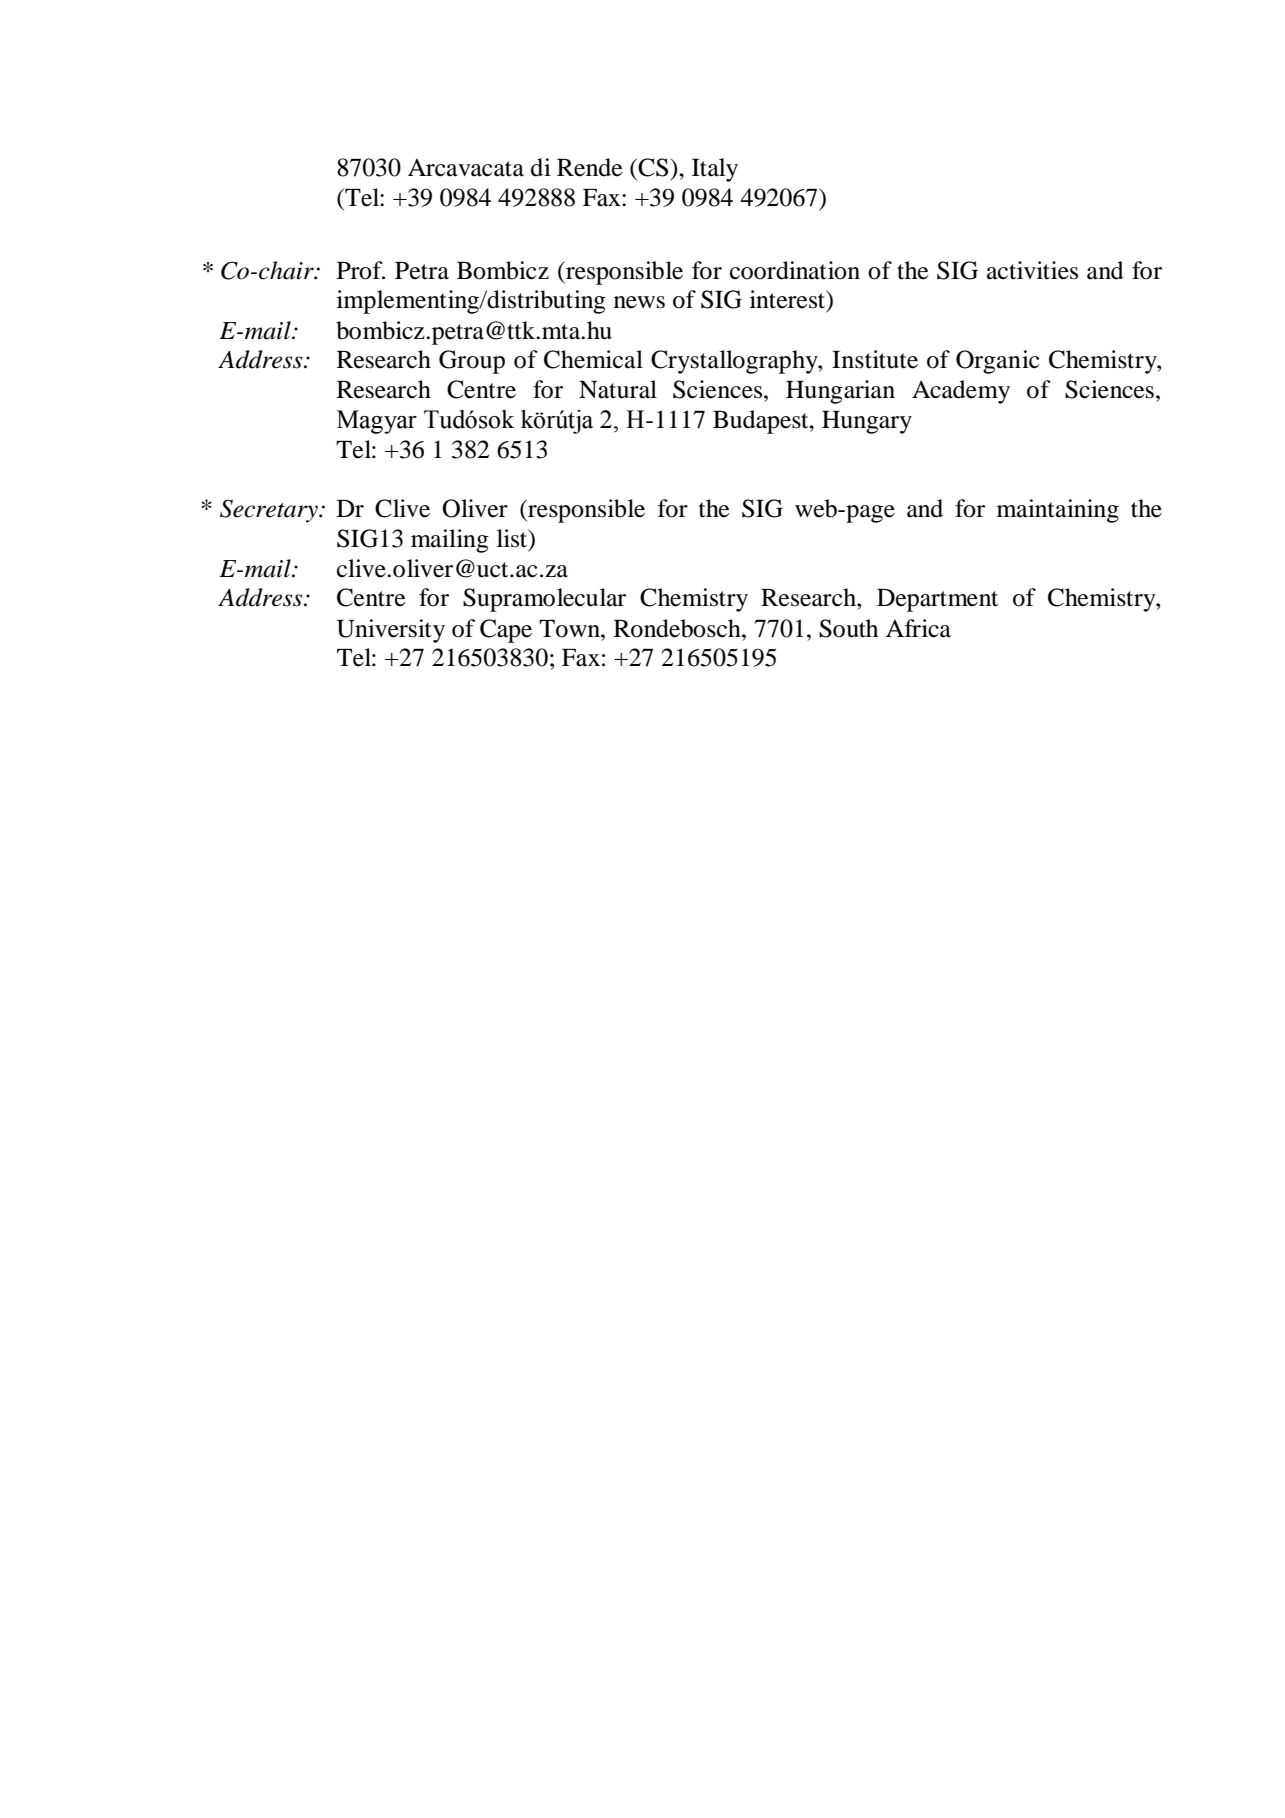 The height and width of the screenshot is (1818, 1285). Describe the element at coordinates (472, 362) in the screenshot. I see `Group` at that location.
